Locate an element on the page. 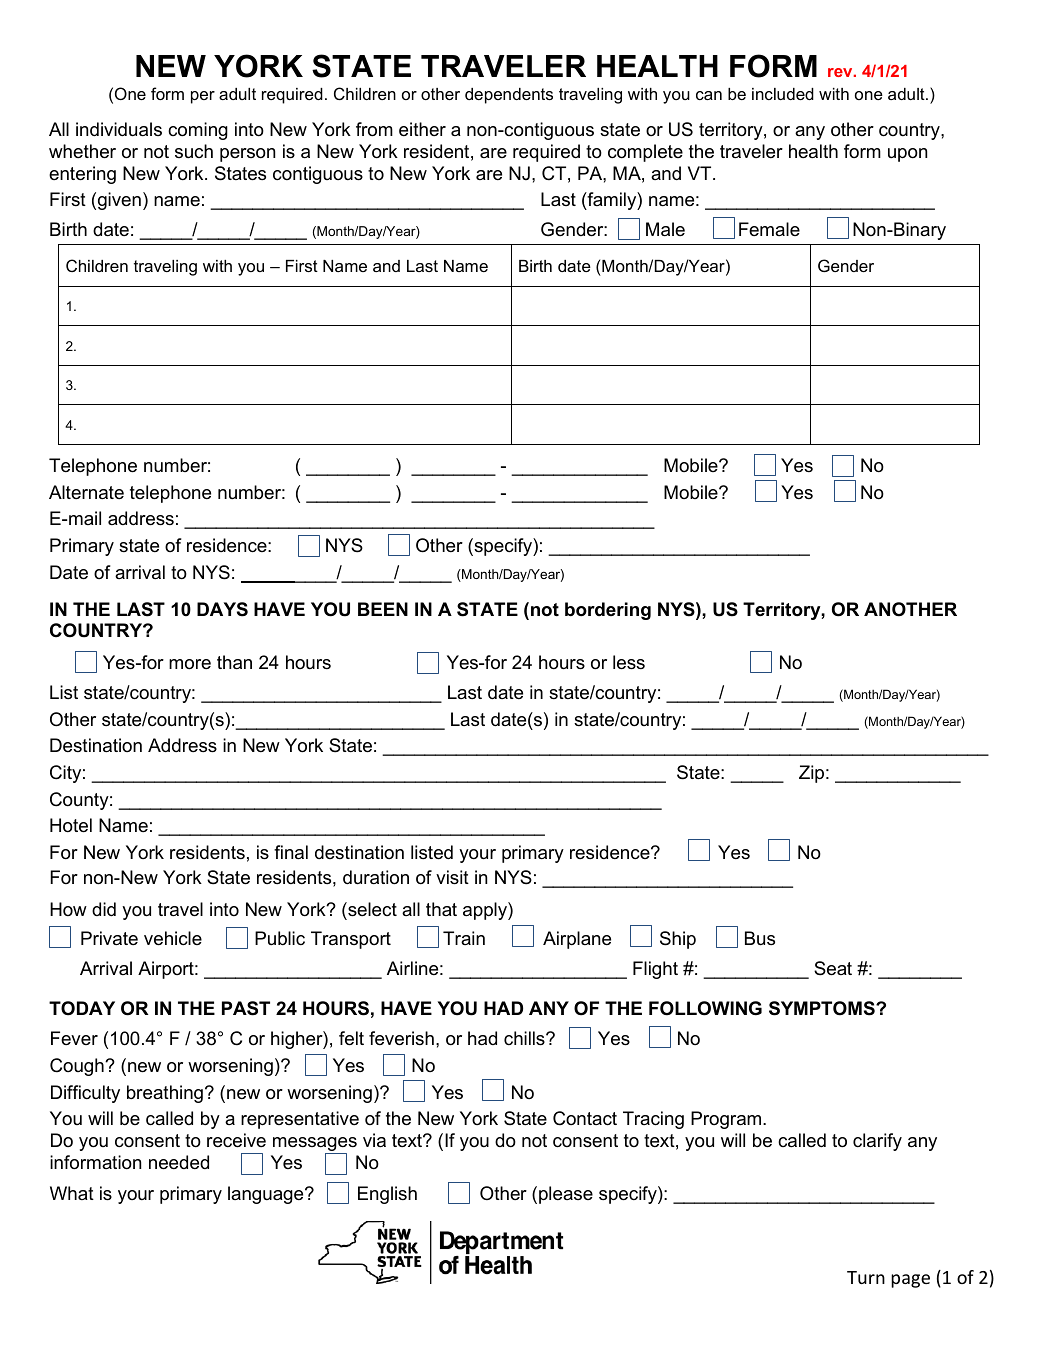 The image size is (1044, 1351). included is located at coordinates (783, 94).
